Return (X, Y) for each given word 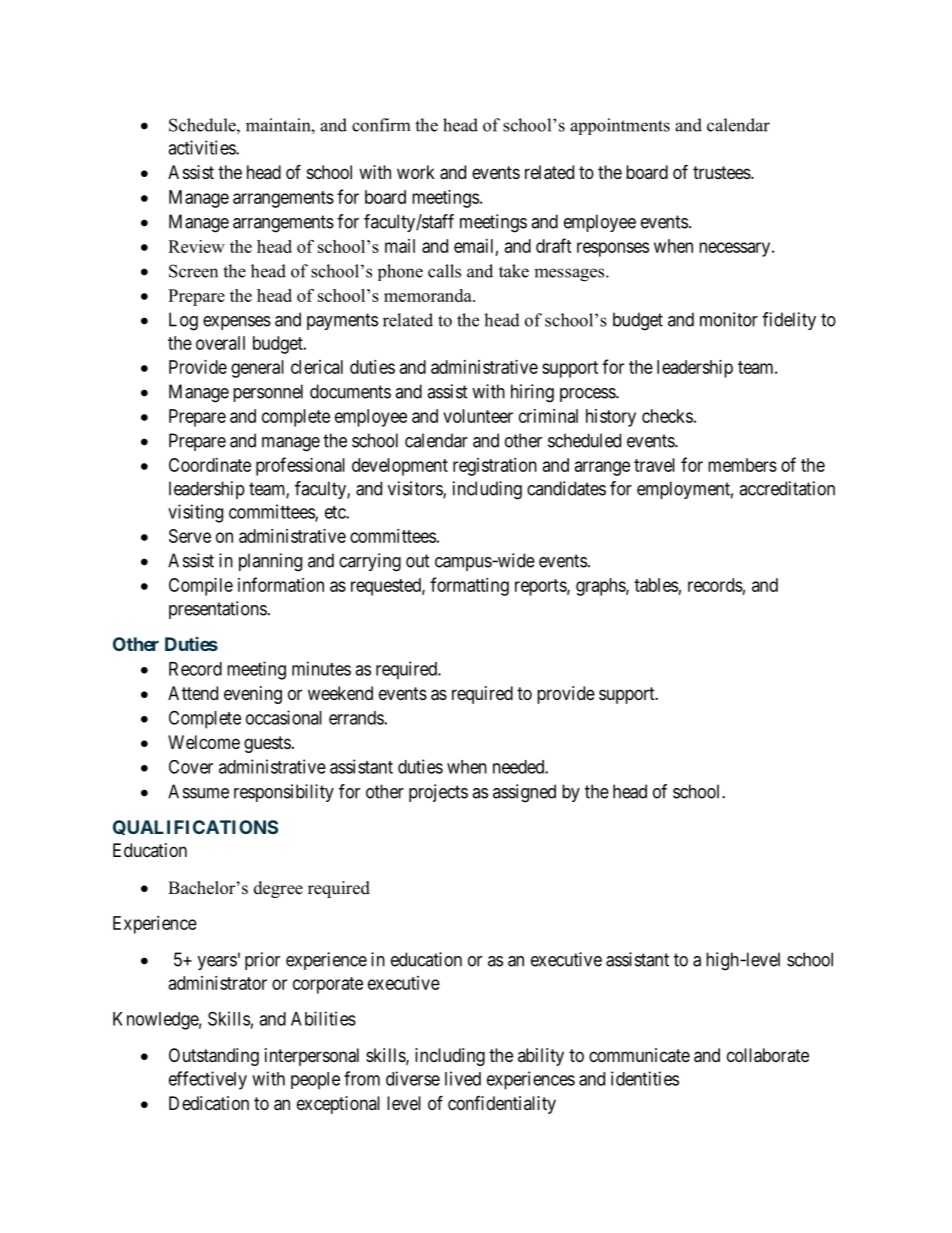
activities (202, 147)
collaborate (768, 1055)
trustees (722, 172)
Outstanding (214, 1057)
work (416, 172)
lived (463, 1078)
